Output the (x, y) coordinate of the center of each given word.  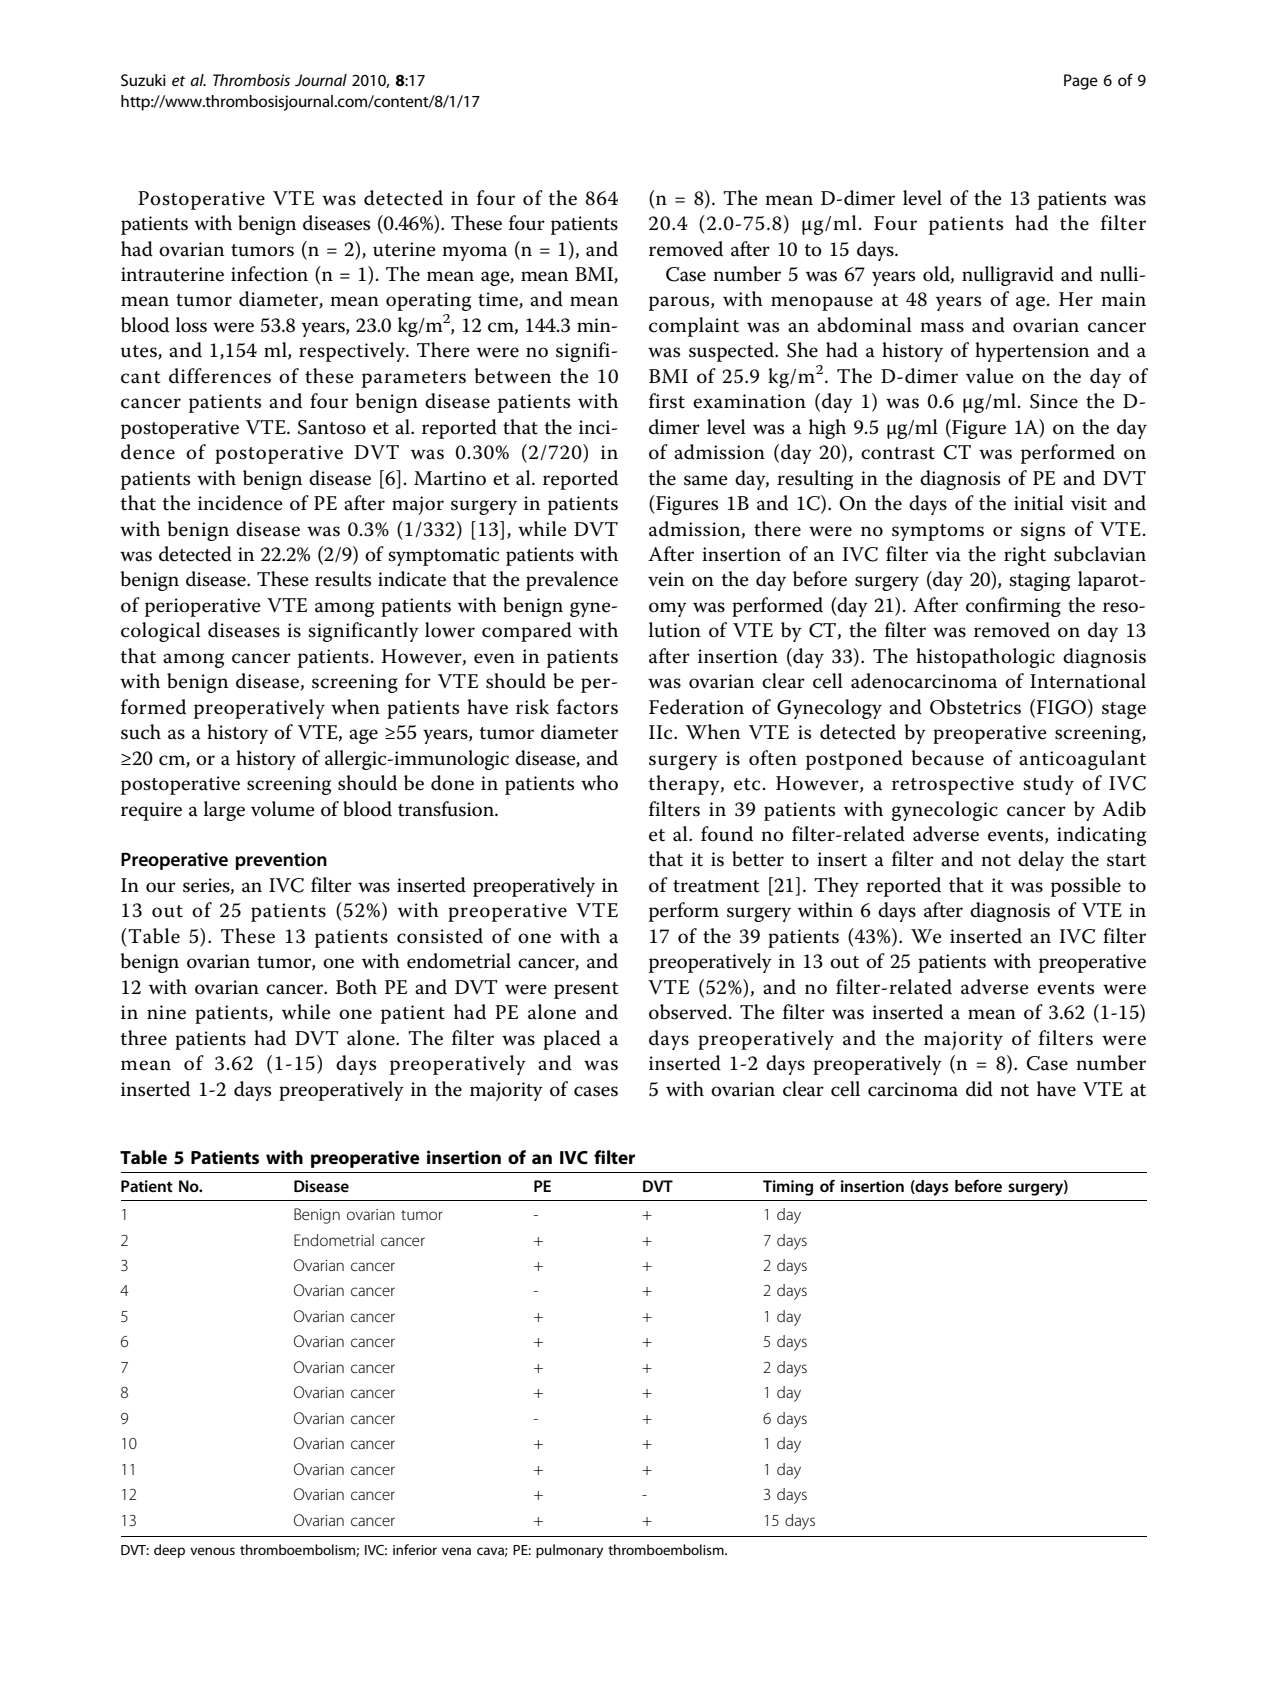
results (343, 579)
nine (166, 1012)
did (979, 1089)
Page (1081, 82)
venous (212, 1551)
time (499, 300)
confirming (1013, 607)
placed (572, 1040)
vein (666, 579)
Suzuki (143, 80)
